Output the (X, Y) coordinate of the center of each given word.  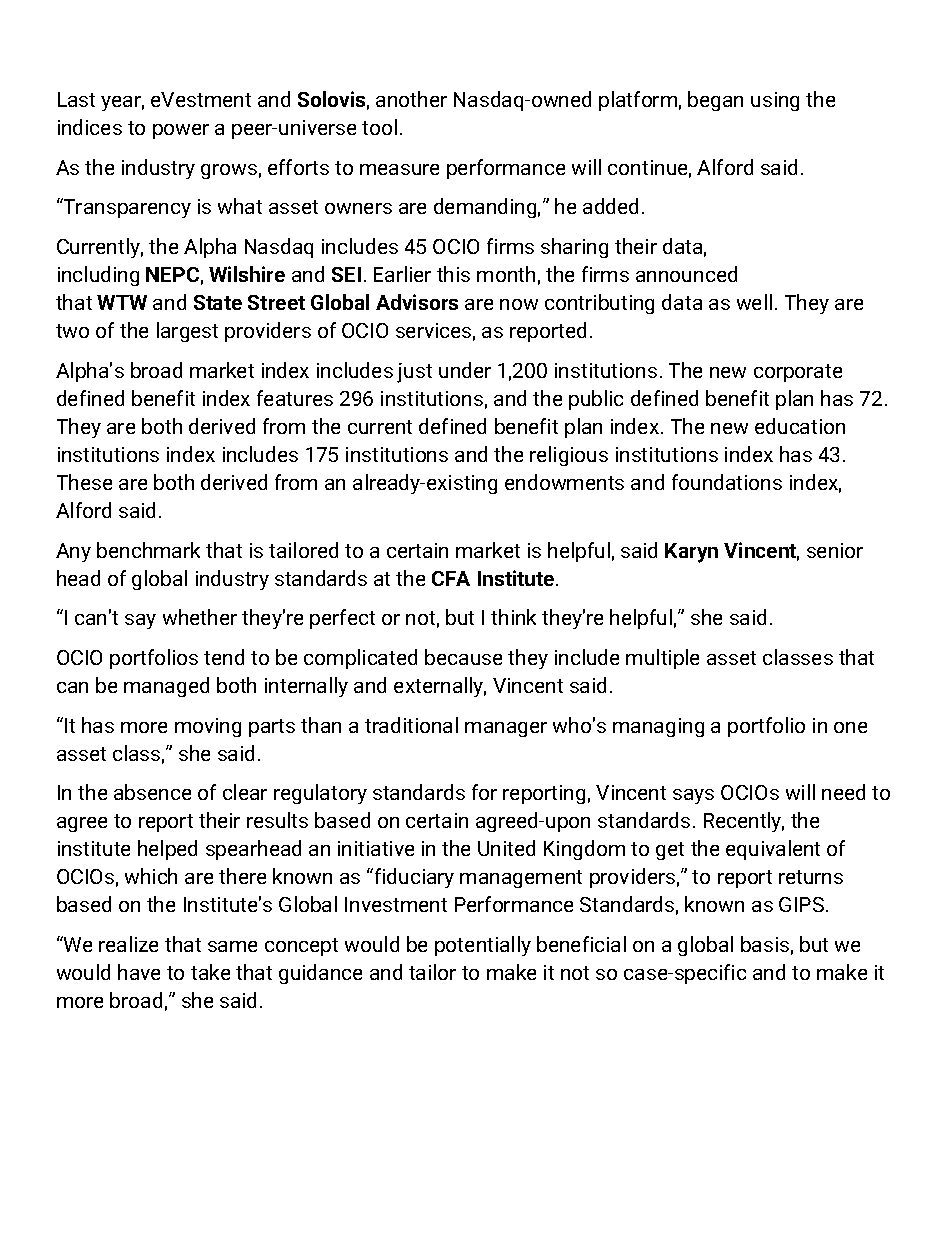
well (754, 302)
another (411, 99)
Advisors (417, 302)
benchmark (148, 550)
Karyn (691, 553)
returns (811, 877)
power (181, 131)
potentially (483, 946)
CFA (451, 578)
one (850, 727)
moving (208, 727)
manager (506, 729)
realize (128, 944)
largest (187, 332)
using (775, 101)
